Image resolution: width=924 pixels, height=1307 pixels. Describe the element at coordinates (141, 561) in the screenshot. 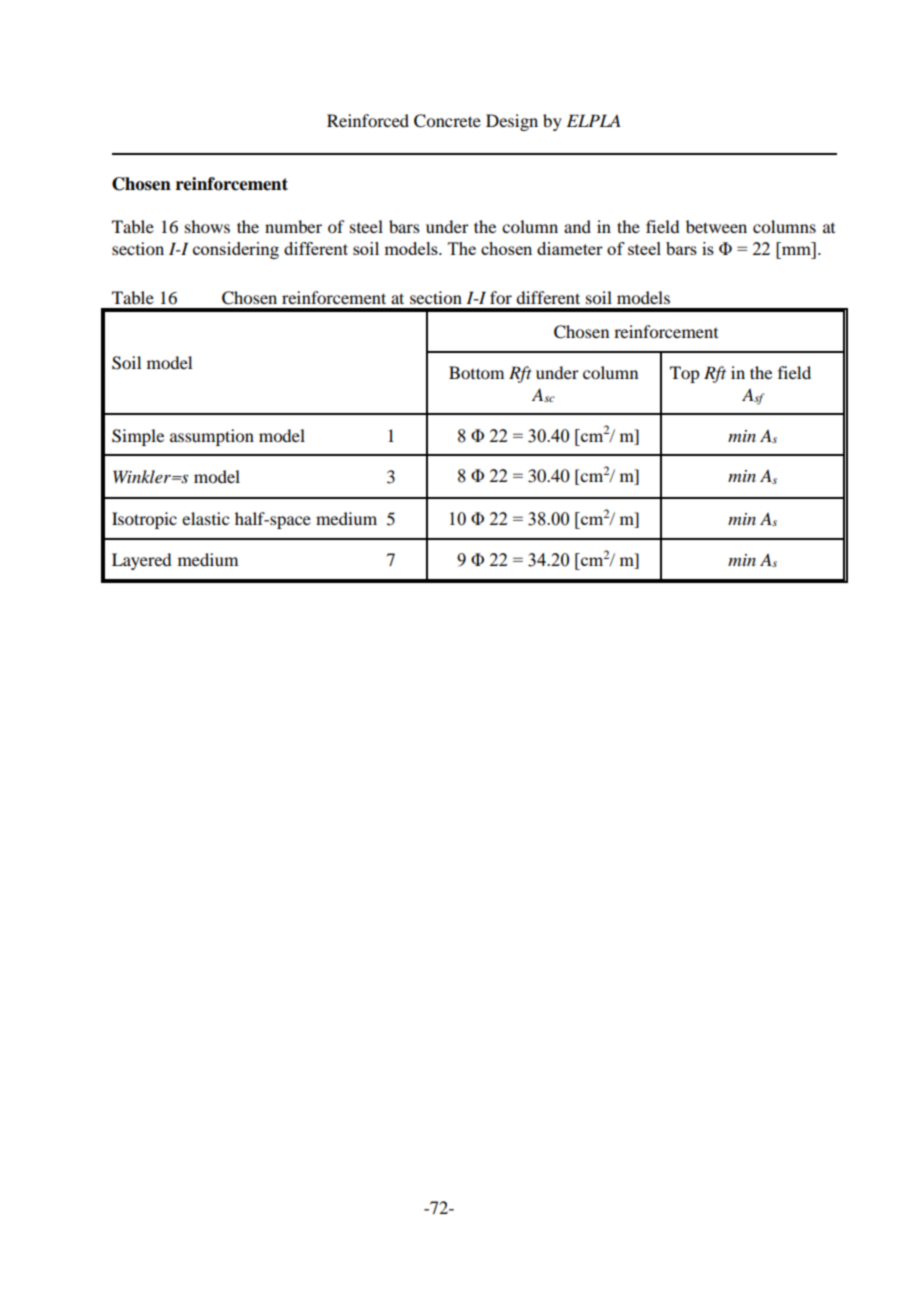

I see `Layered` at that location.
